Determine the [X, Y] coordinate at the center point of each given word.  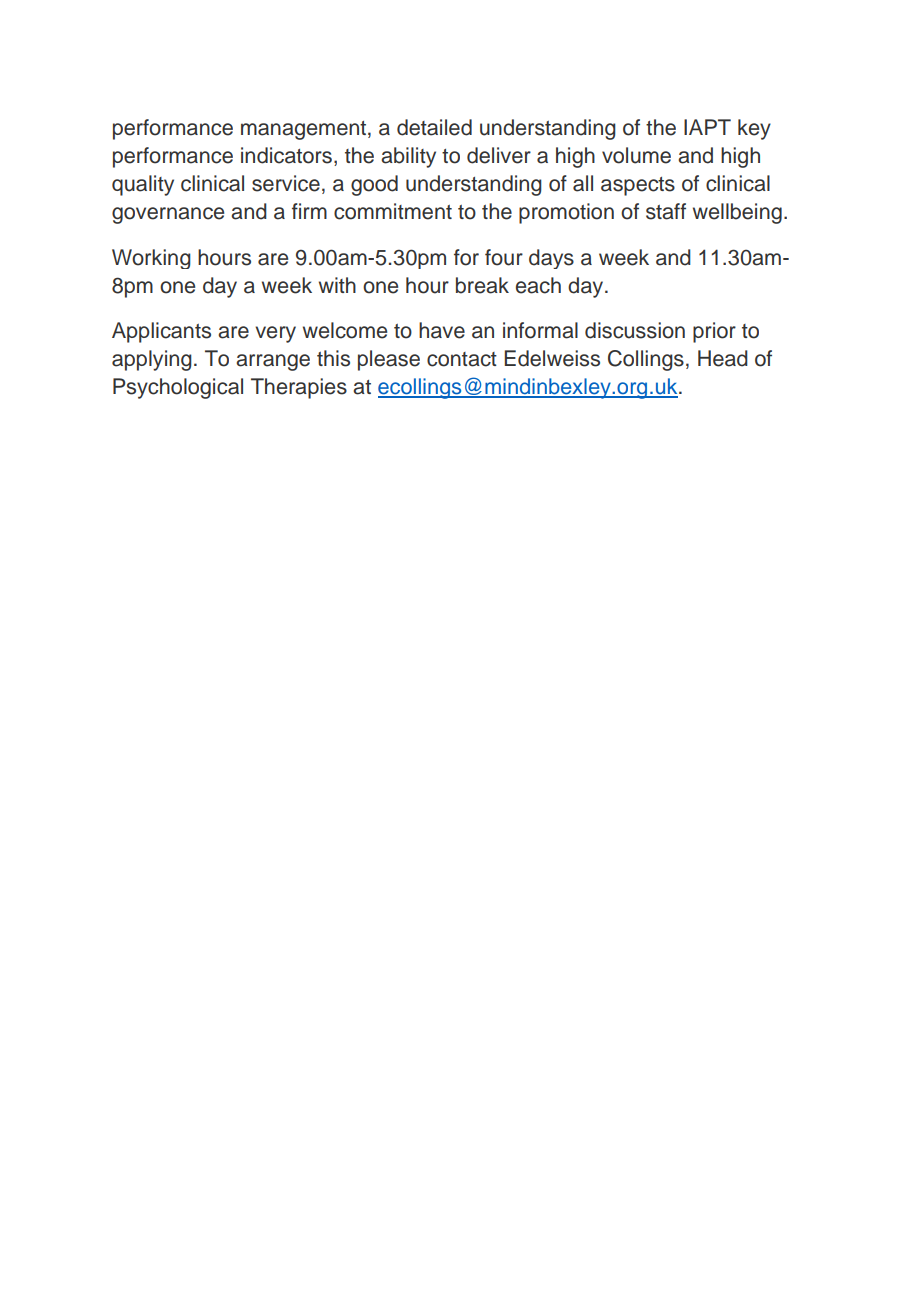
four [504, 257]
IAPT [707, 127]
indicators [286, 155]
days [551, 259]
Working [151, 259]
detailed [434, 127]
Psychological [178, 388]
